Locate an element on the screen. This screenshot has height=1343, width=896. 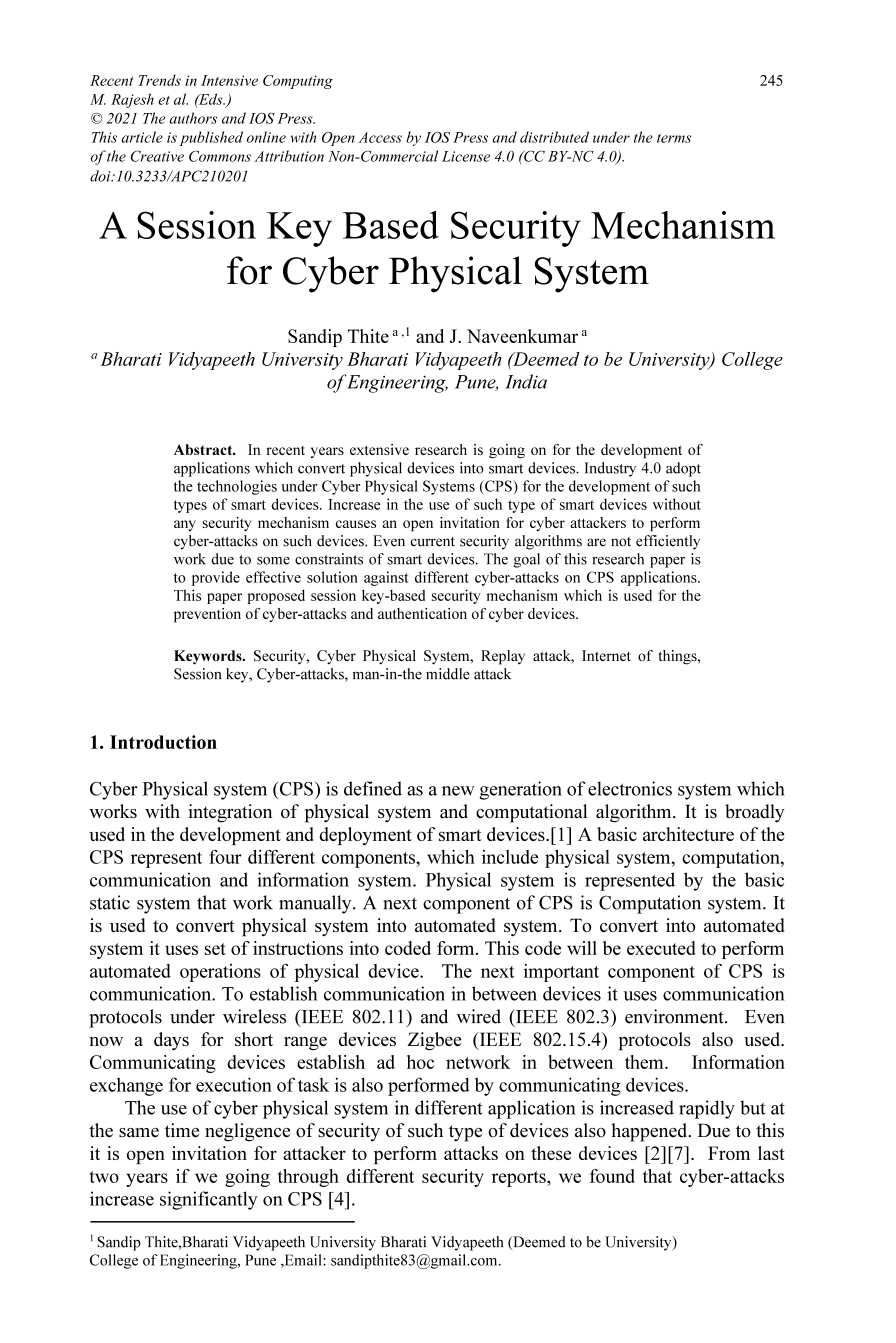
time is located at coordinates (182, 1130).
